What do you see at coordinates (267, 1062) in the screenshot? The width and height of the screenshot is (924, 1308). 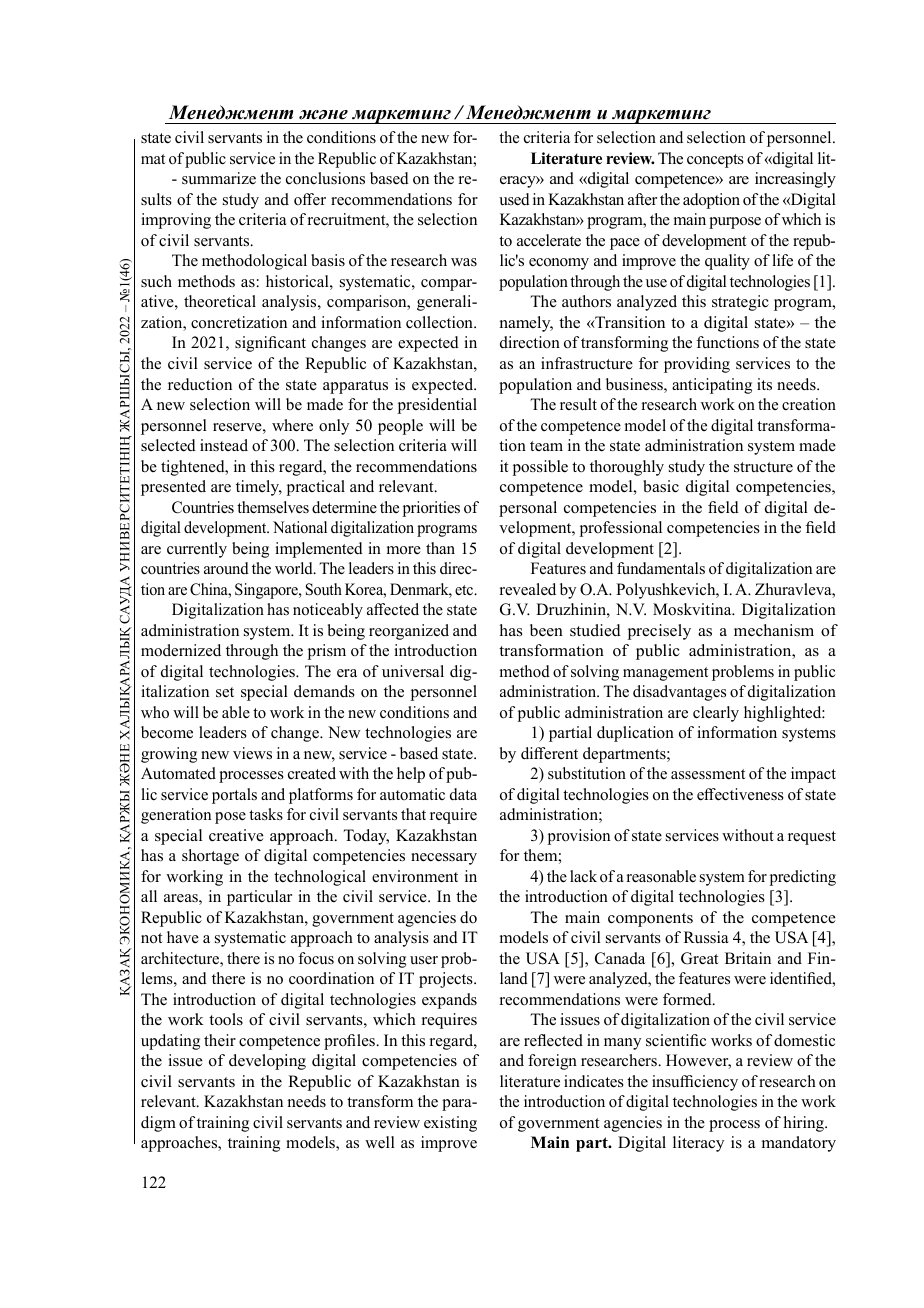 I see `developing` at bounding box center [267, 1062].
